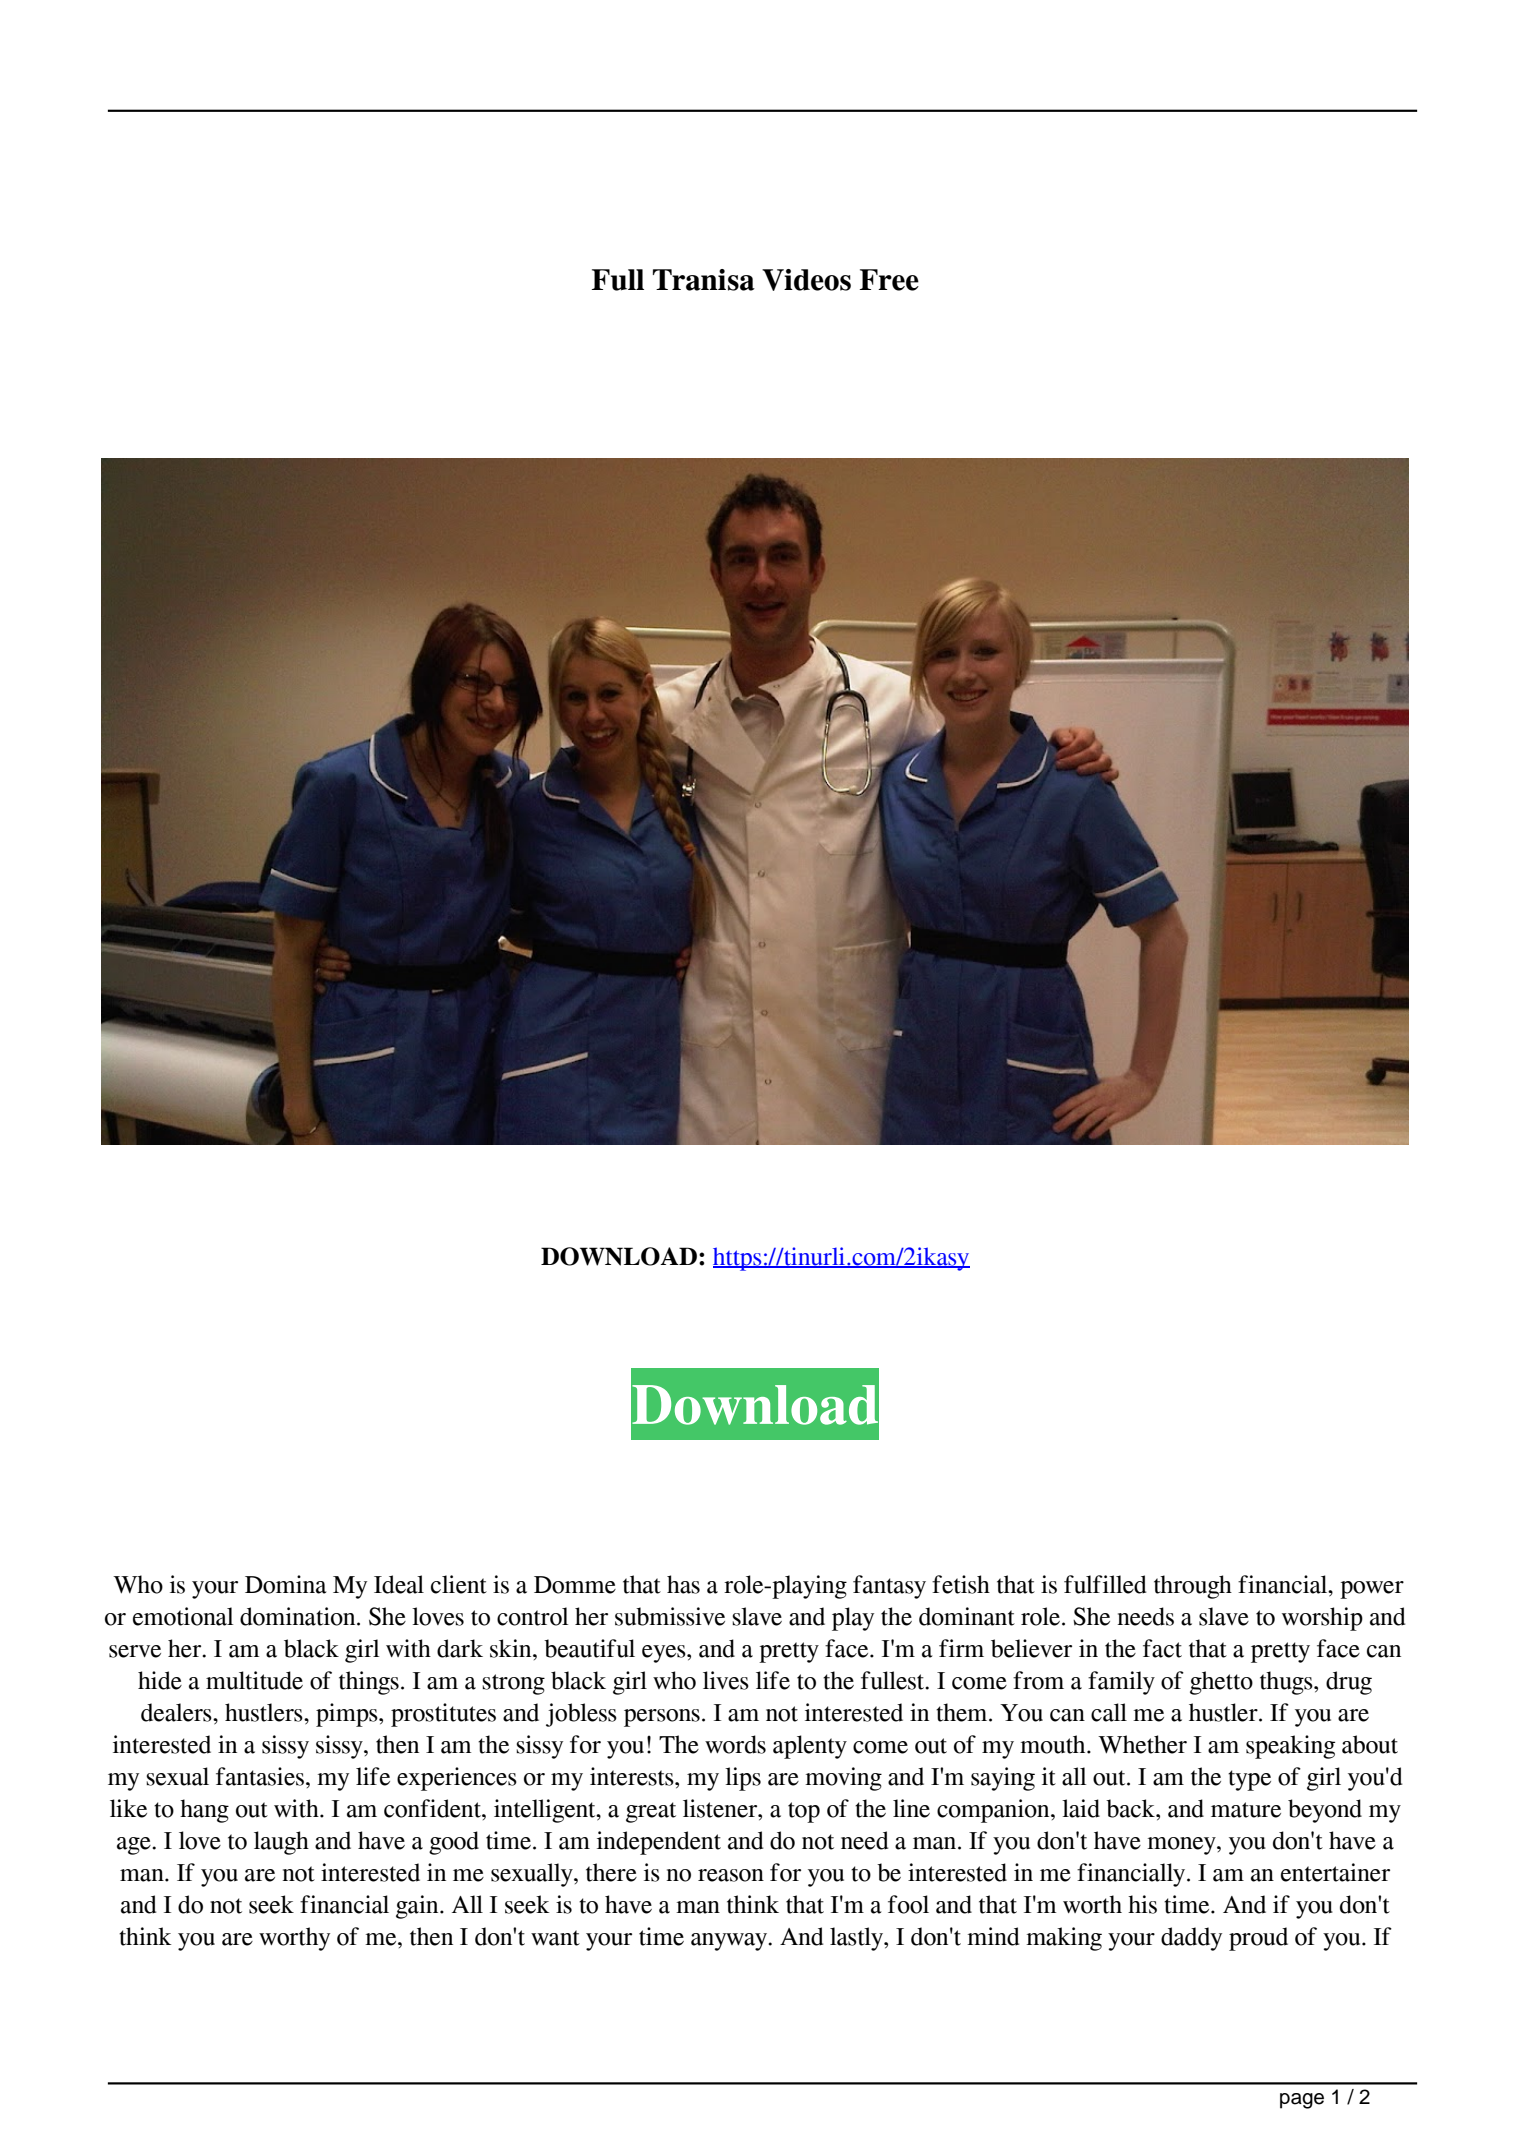 The width and height of the screenshot is (1525, 2156). I want to click on page, so click(1302, 2101).
